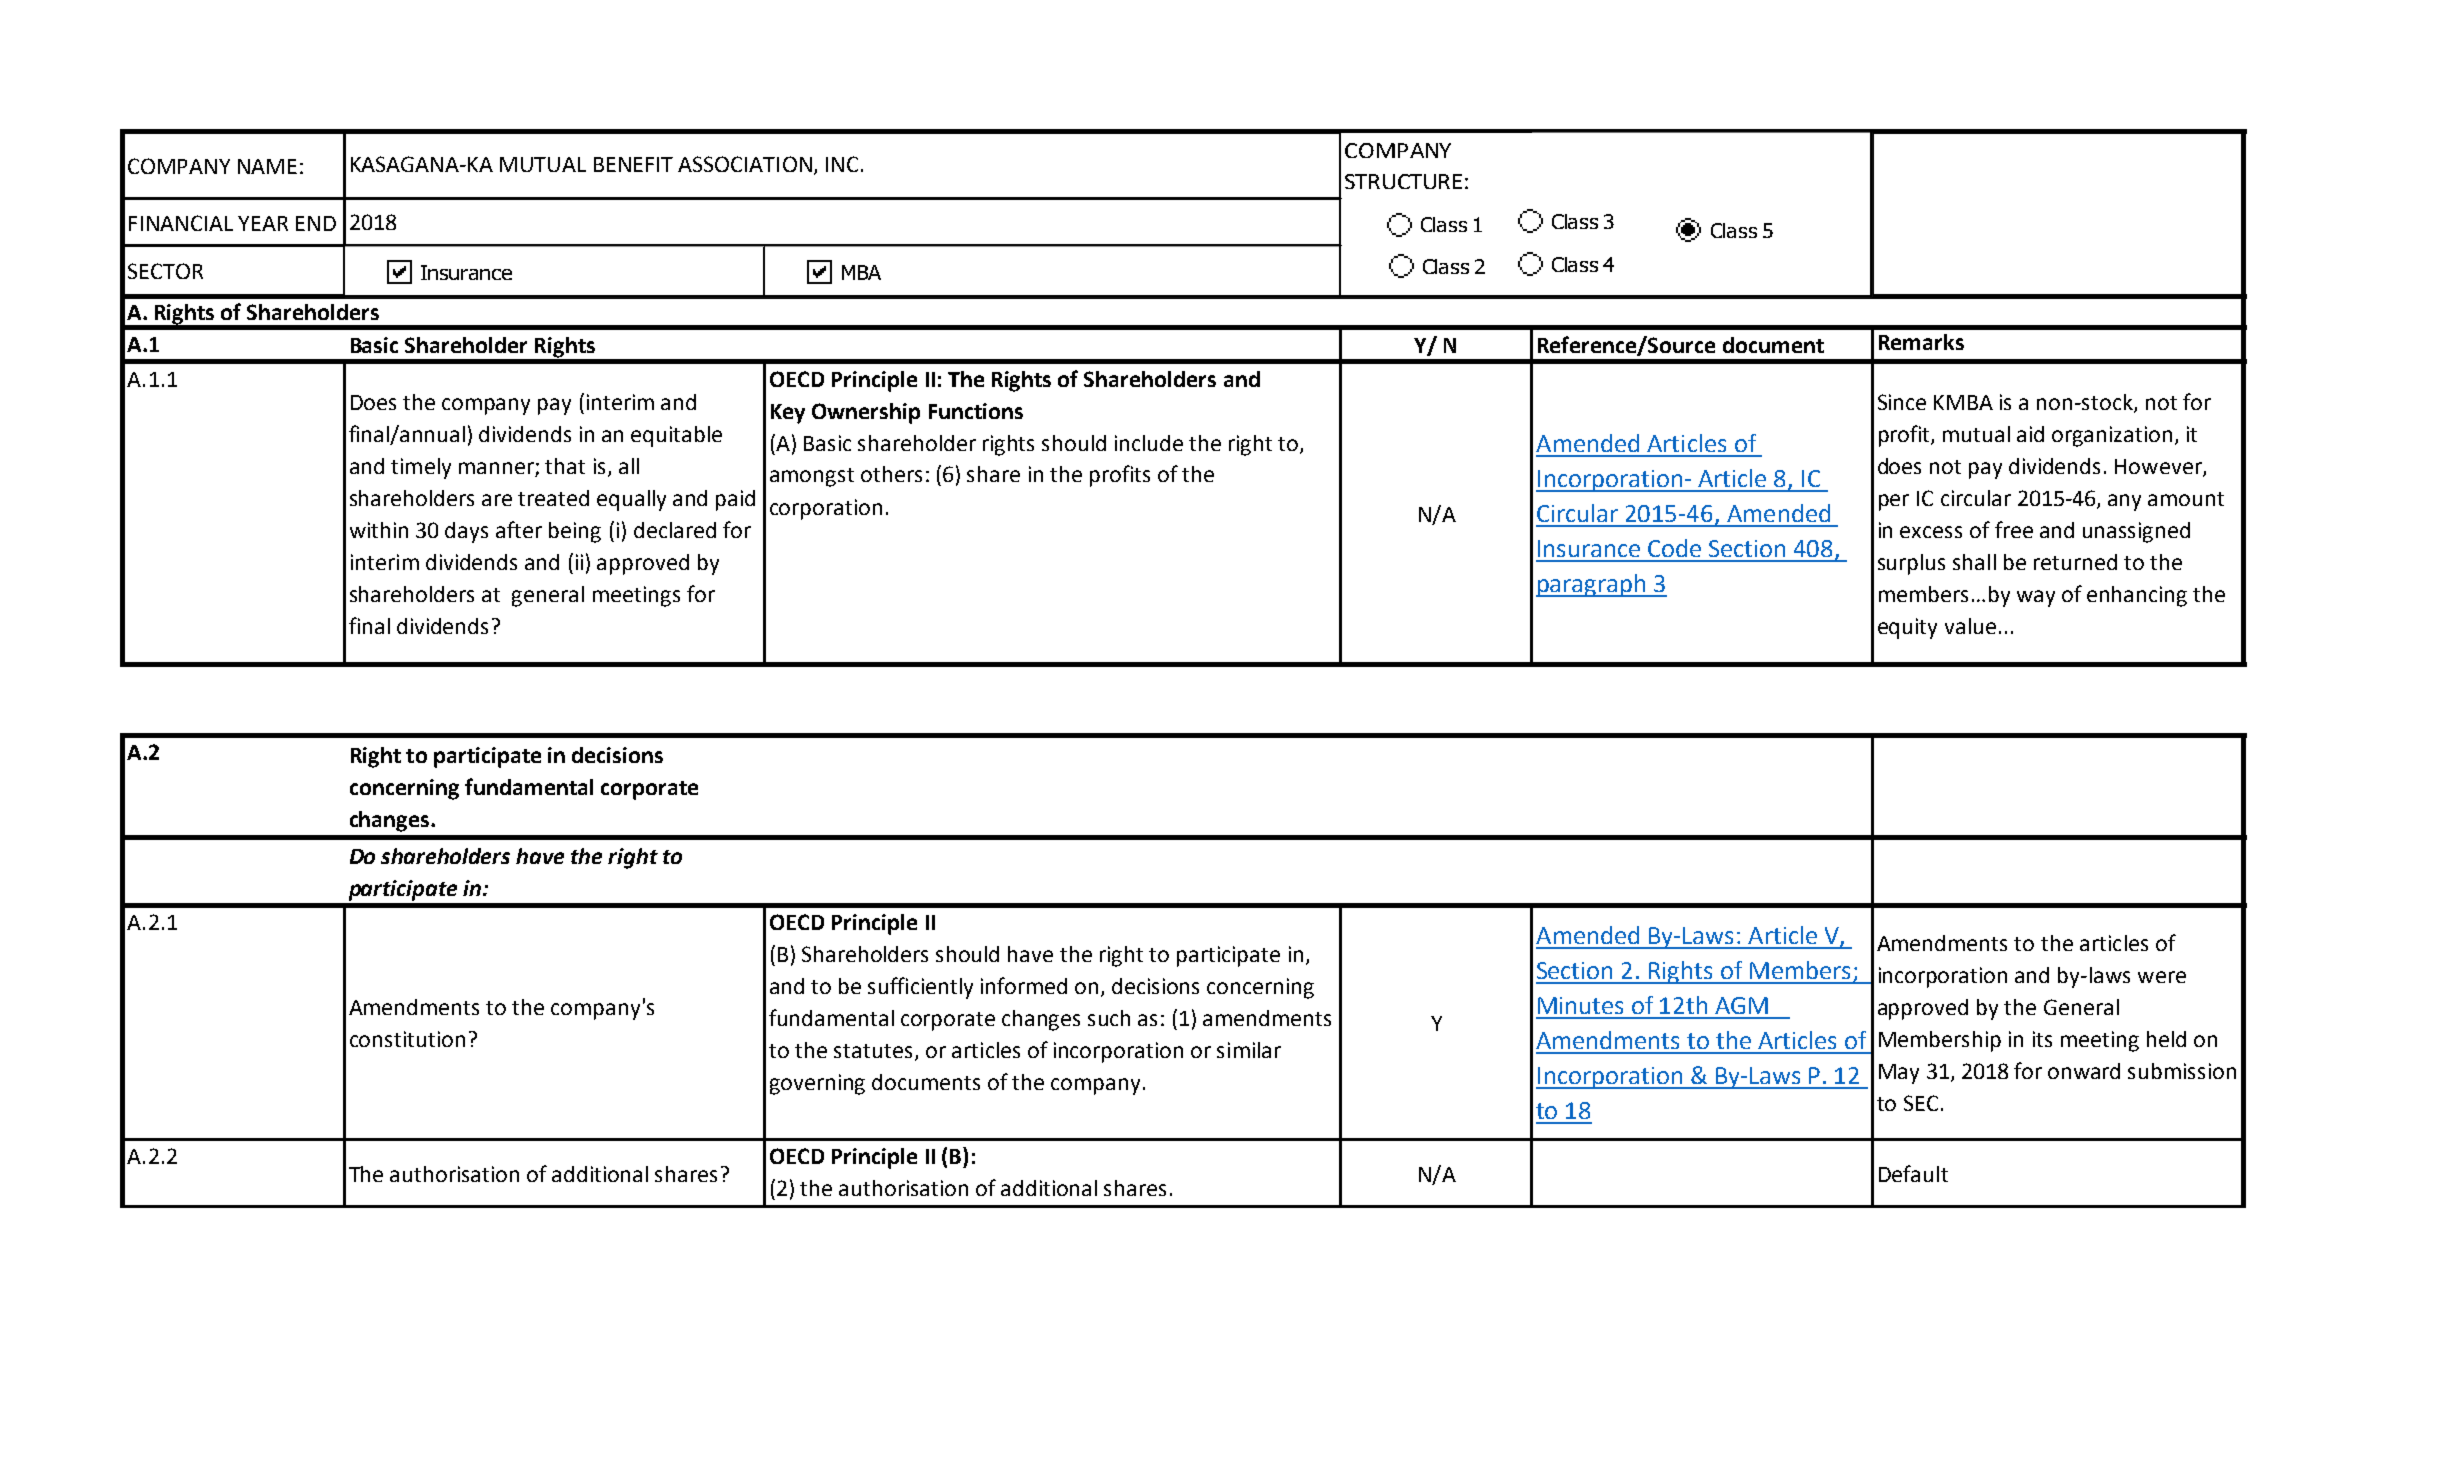  I want to click on sufficiently, so click(920, 988).
